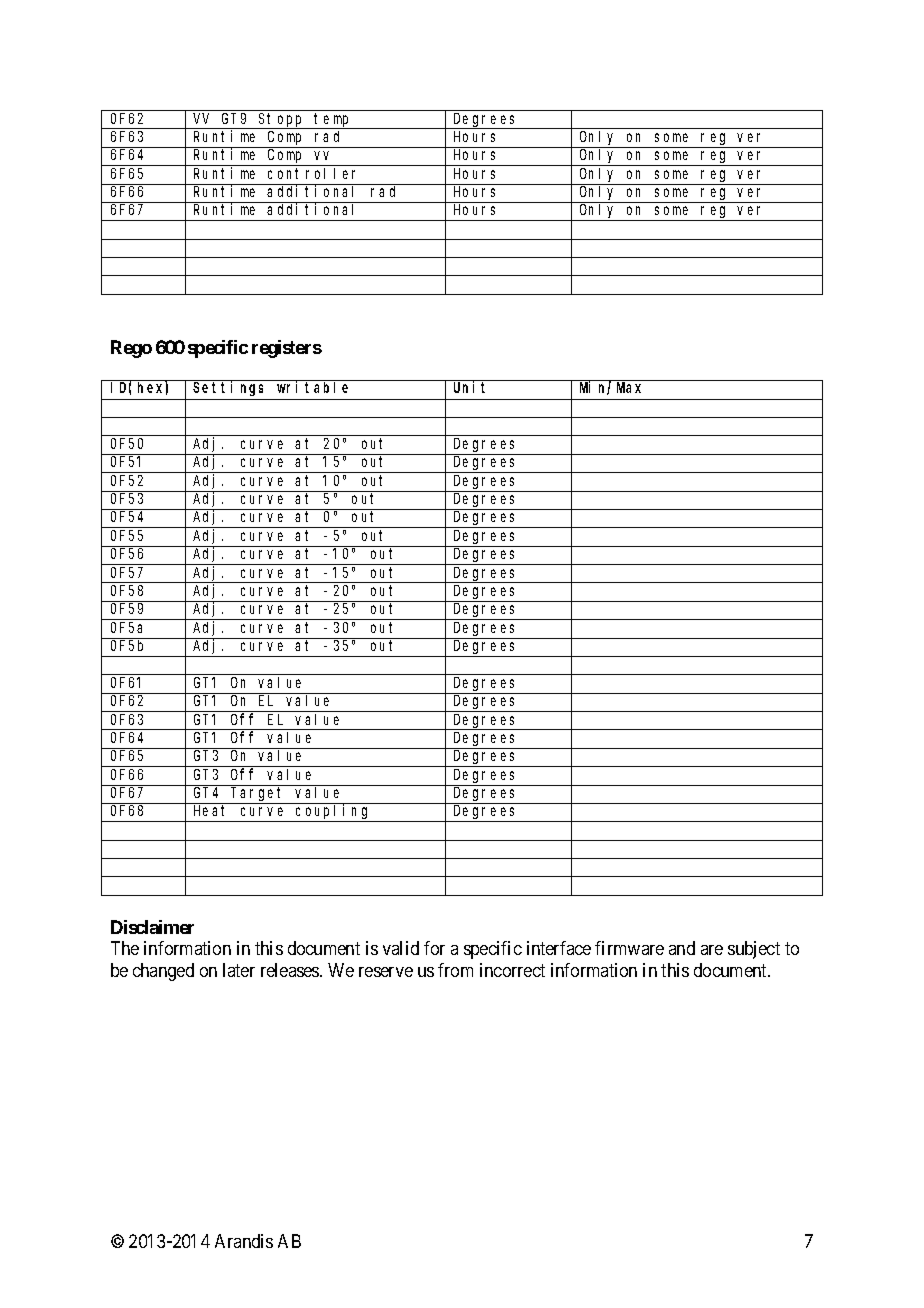 This screenshot has width=924, height=1308. What do you see at coordinates (333, 121) in the screenshot?
I see `temp` at bounding box center [333, 121].
